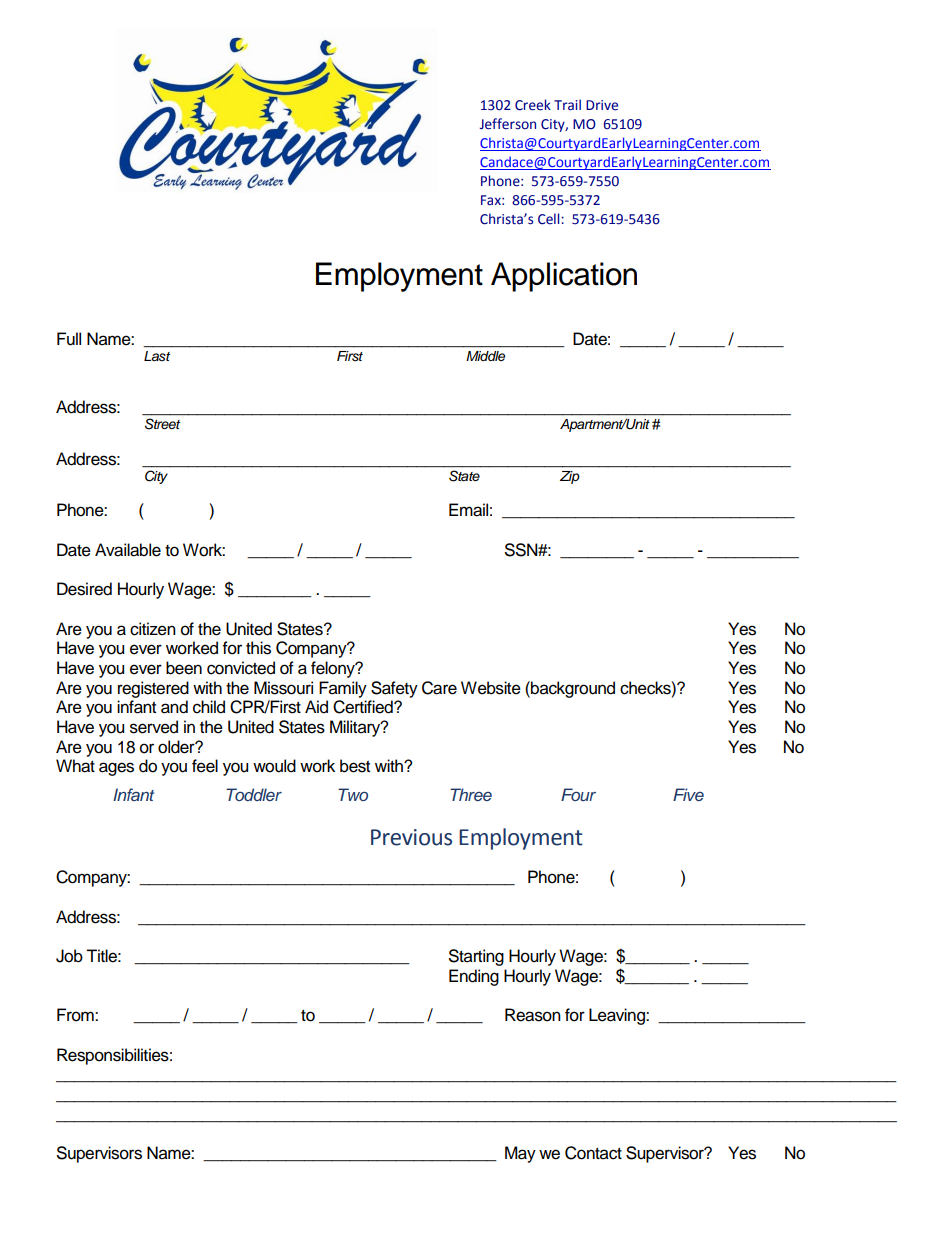  What do you see at coordinates (334, 669) in the document?
I see `felony` at bounding box center [334, 669].
